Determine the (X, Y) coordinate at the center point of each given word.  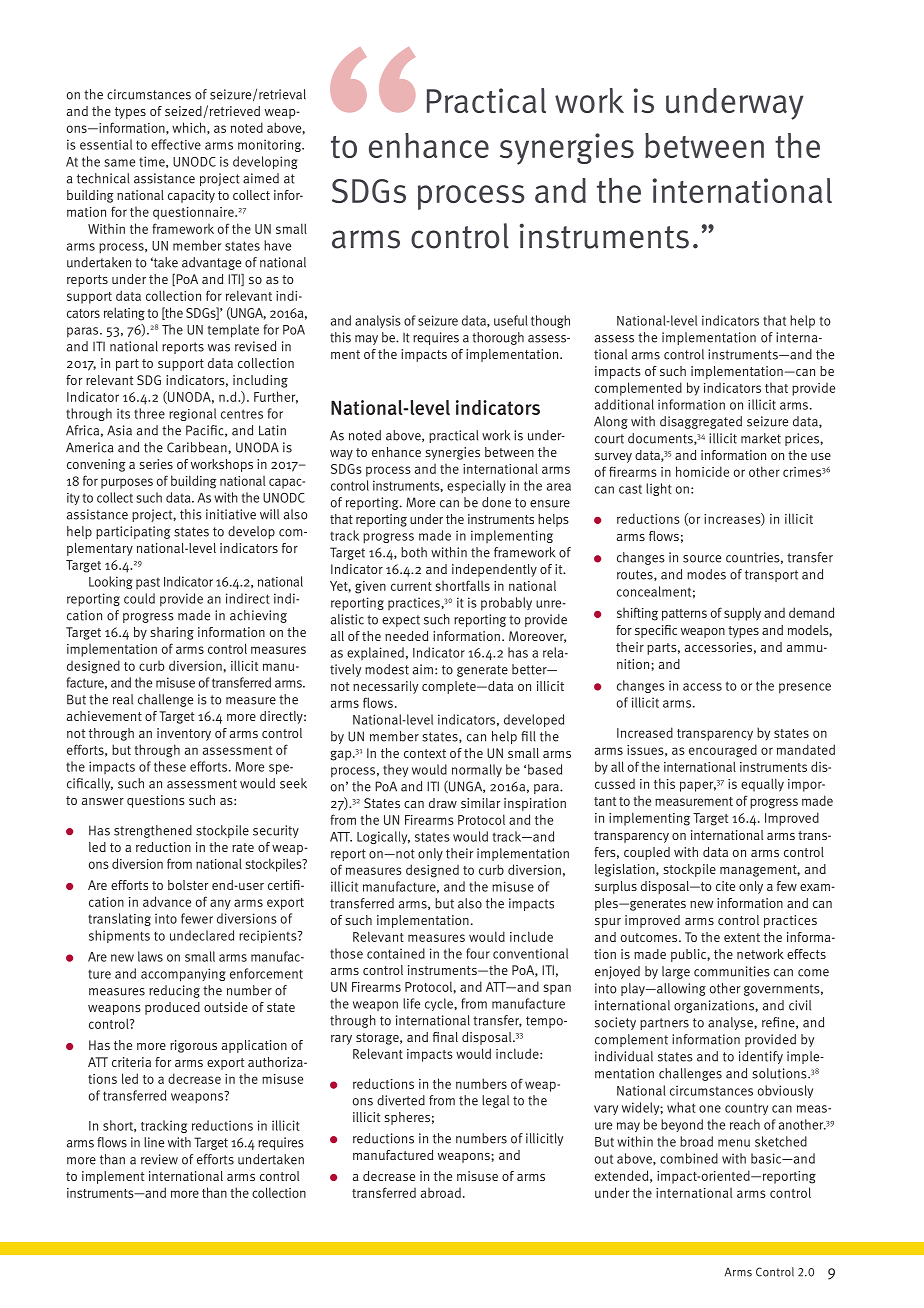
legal (495, 1101)
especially (476, 487)
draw (443, 803)
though (550, 321)
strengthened (153, 831)
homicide (702, 471)
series (156, 464)
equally (762, 785)
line (154, 1142)
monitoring (271, 145)
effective (176, 144)
